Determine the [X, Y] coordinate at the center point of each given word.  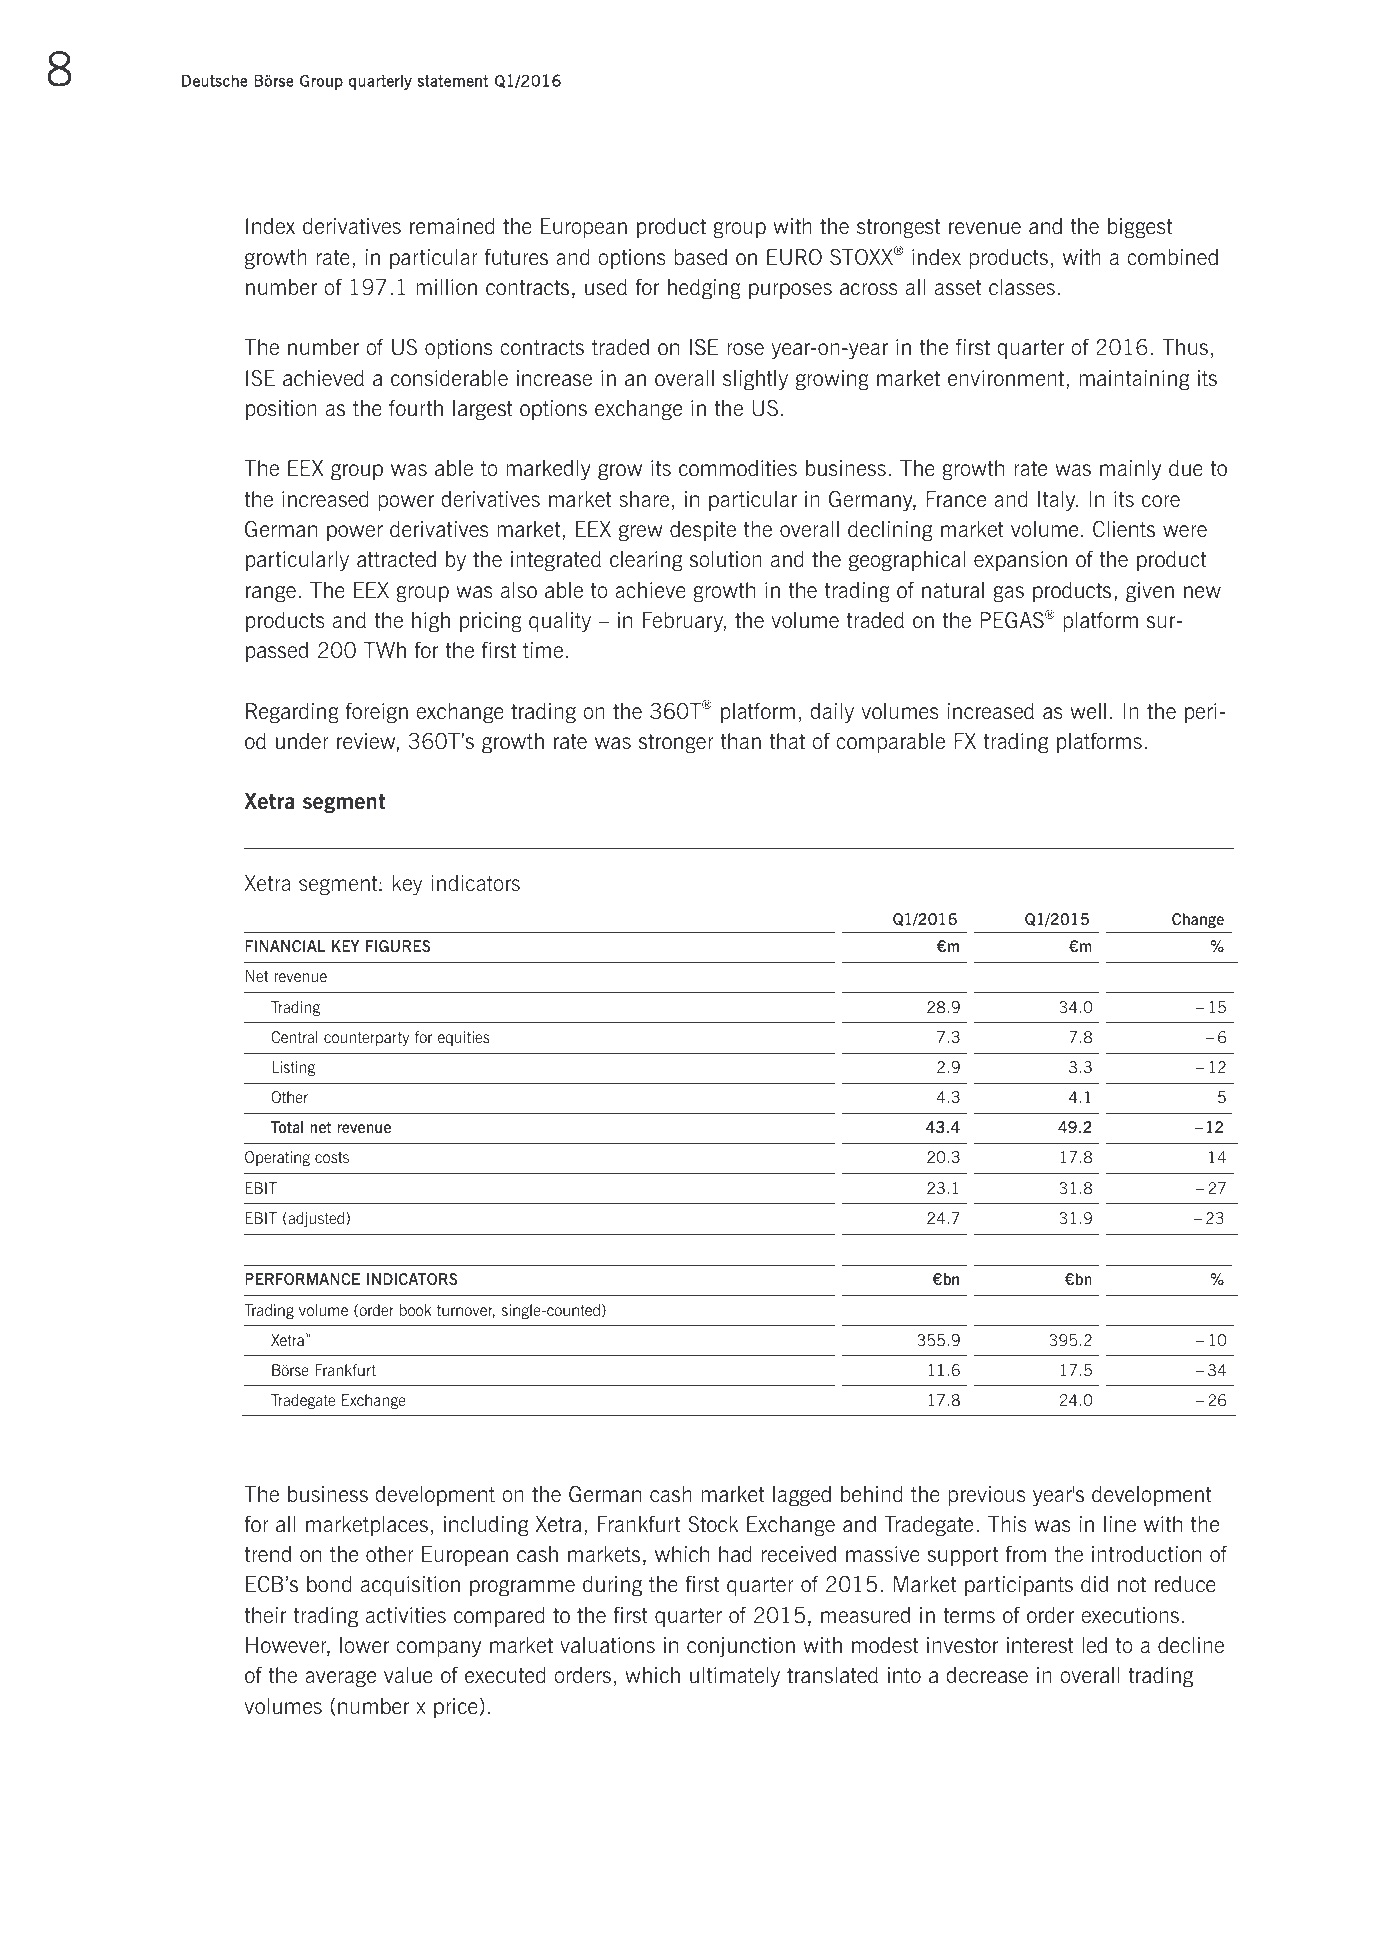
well [1088, 711]
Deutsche [215, 80]
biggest [1140, 228]
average [340, 1679]
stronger [676, 744]
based [700, 257]
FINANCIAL [285, 946]
